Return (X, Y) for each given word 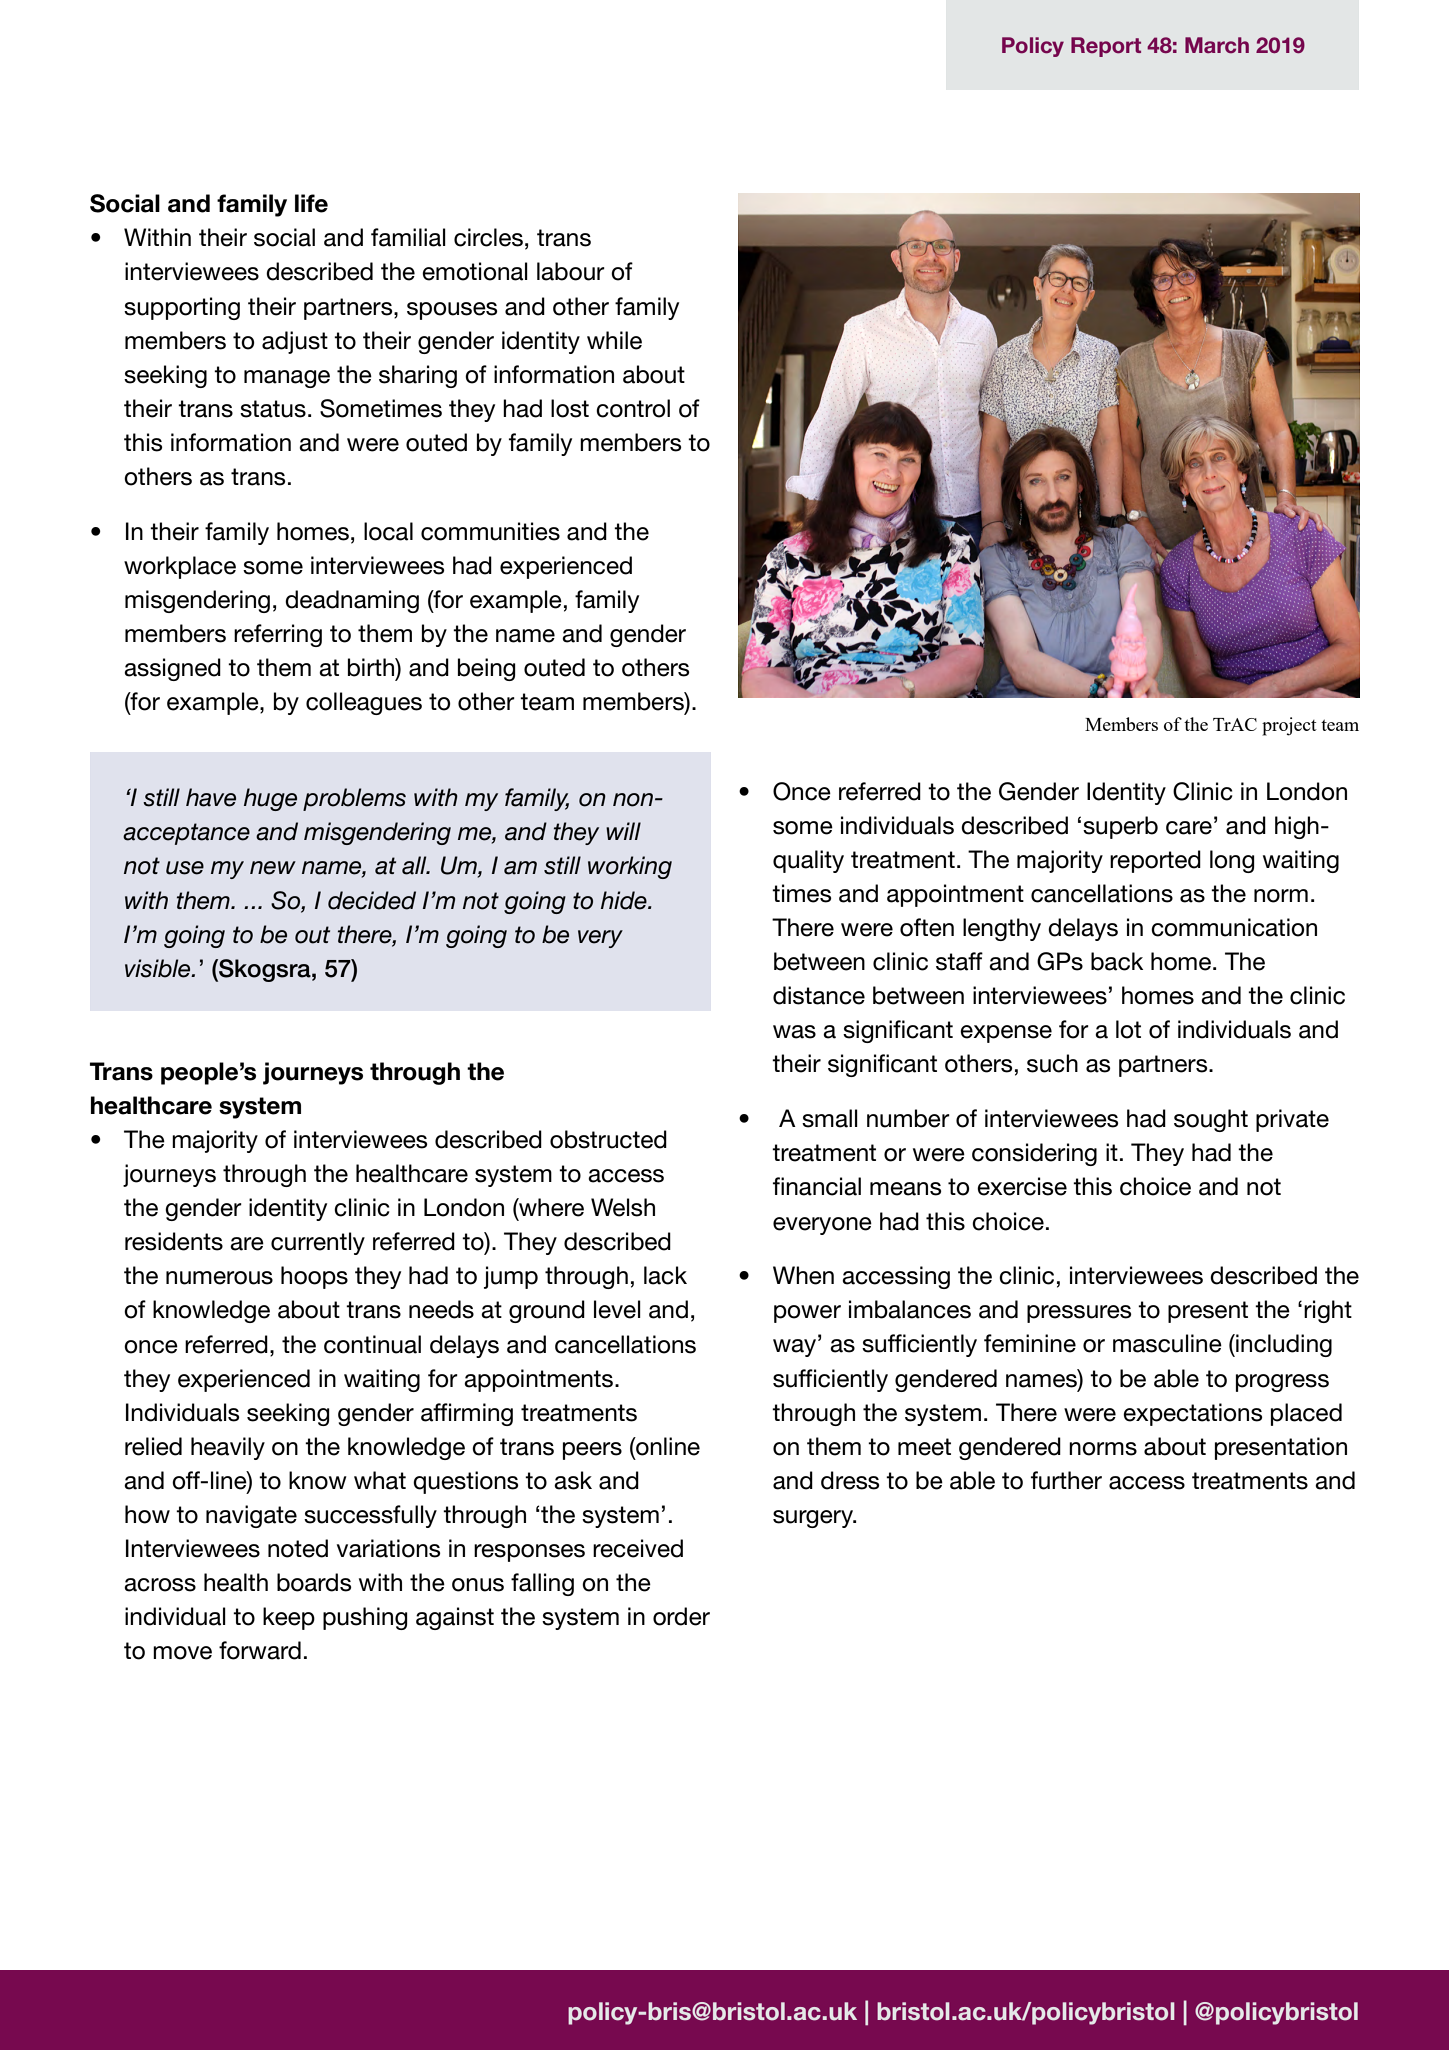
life (311, 203)
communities (490, 531)
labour (571, 271)
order (681, 1616)
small (830, 1118)
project (1289, 726)
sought (1211, 1120)
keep (289, 1618)
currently (318, 1243)
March (1217, 45)
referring (278, 635)
